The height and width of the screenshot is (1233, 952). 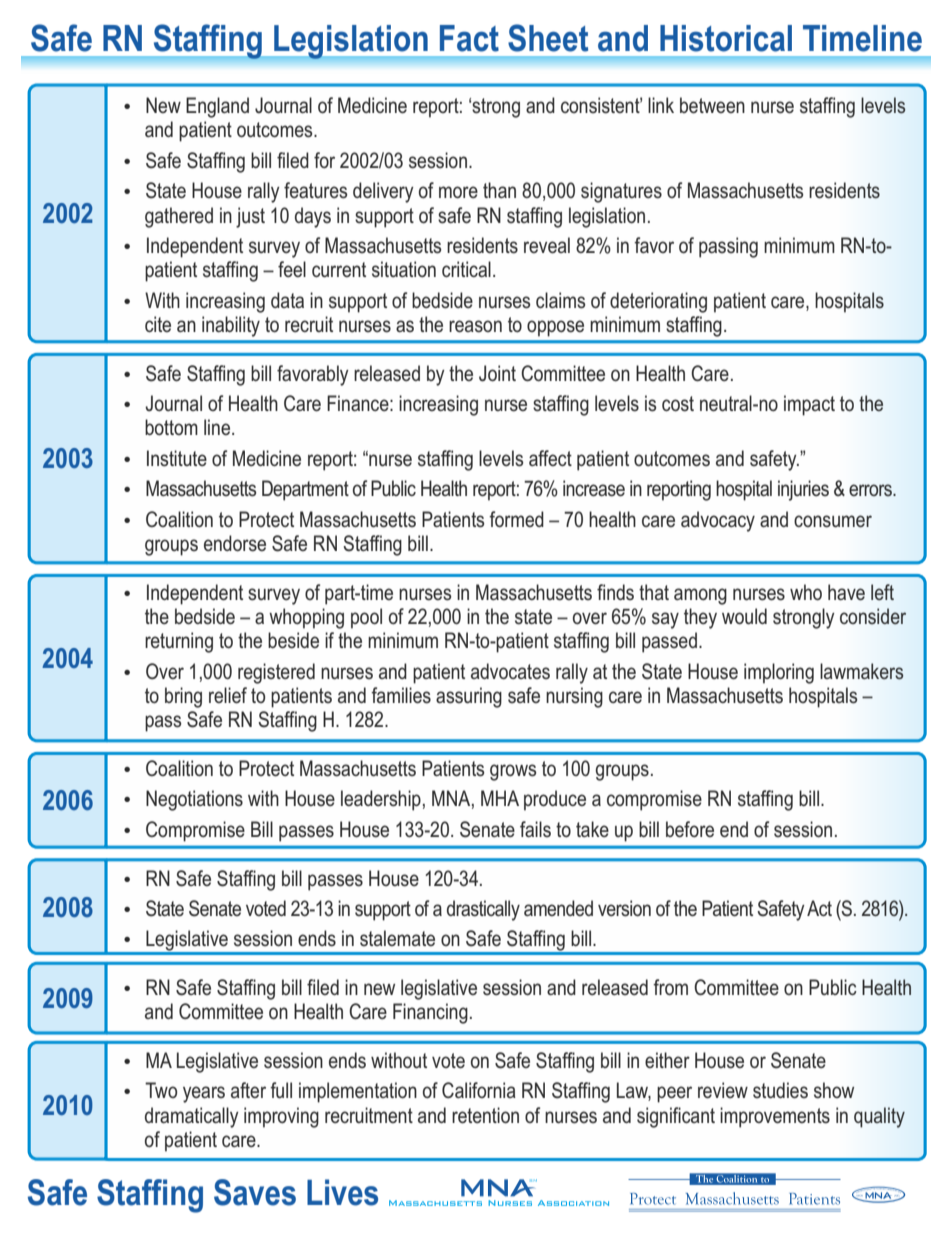 What do you see at coordinates (726, 38) in the screenshot?
I see `Historical` at bounding box center [726, 38].
